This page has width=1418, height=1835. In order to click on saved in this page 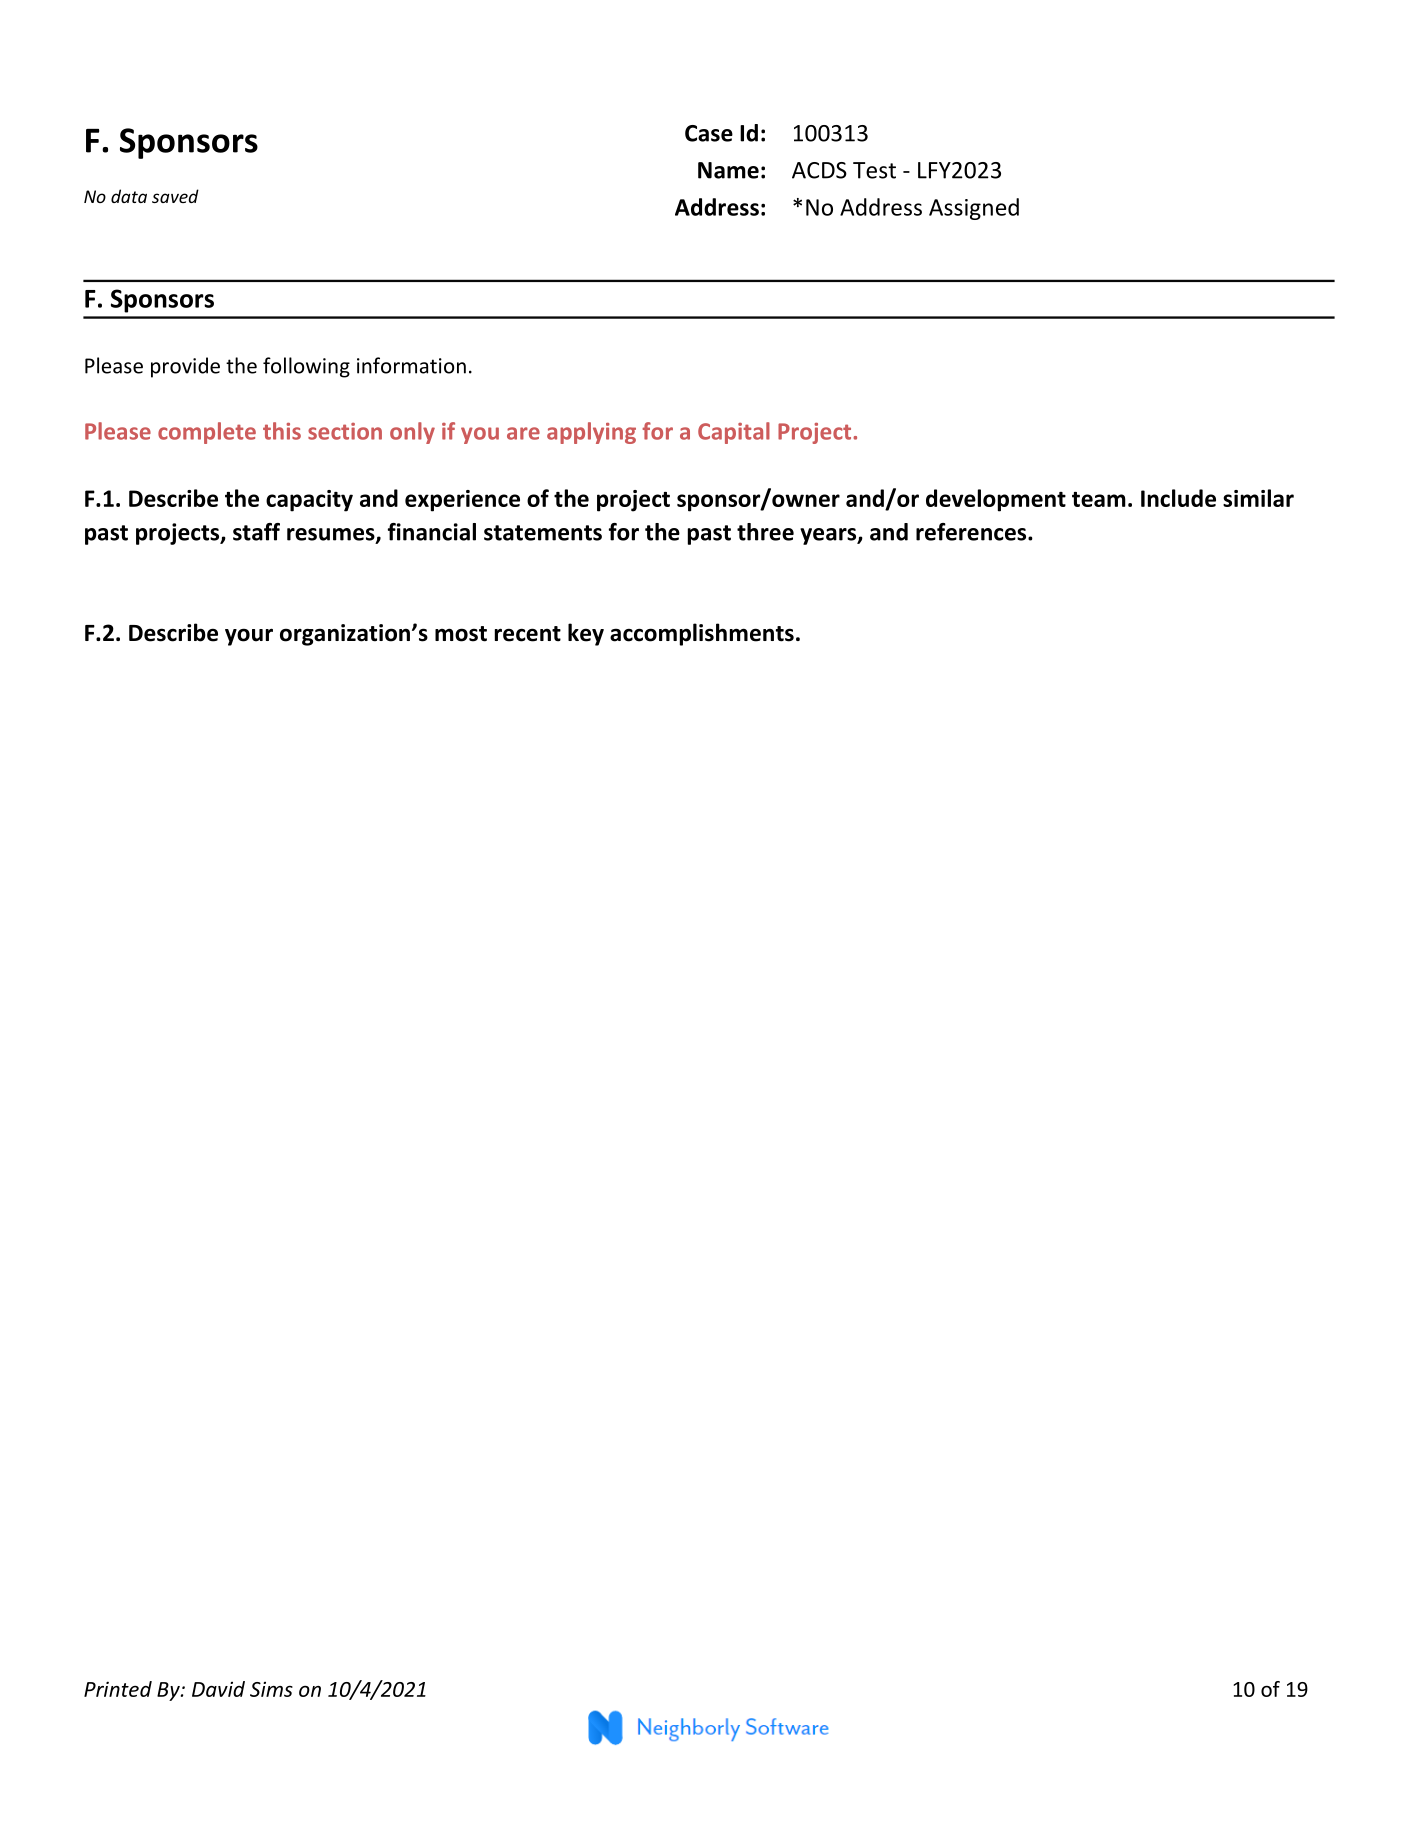, I will do `click(175, 196)`.
